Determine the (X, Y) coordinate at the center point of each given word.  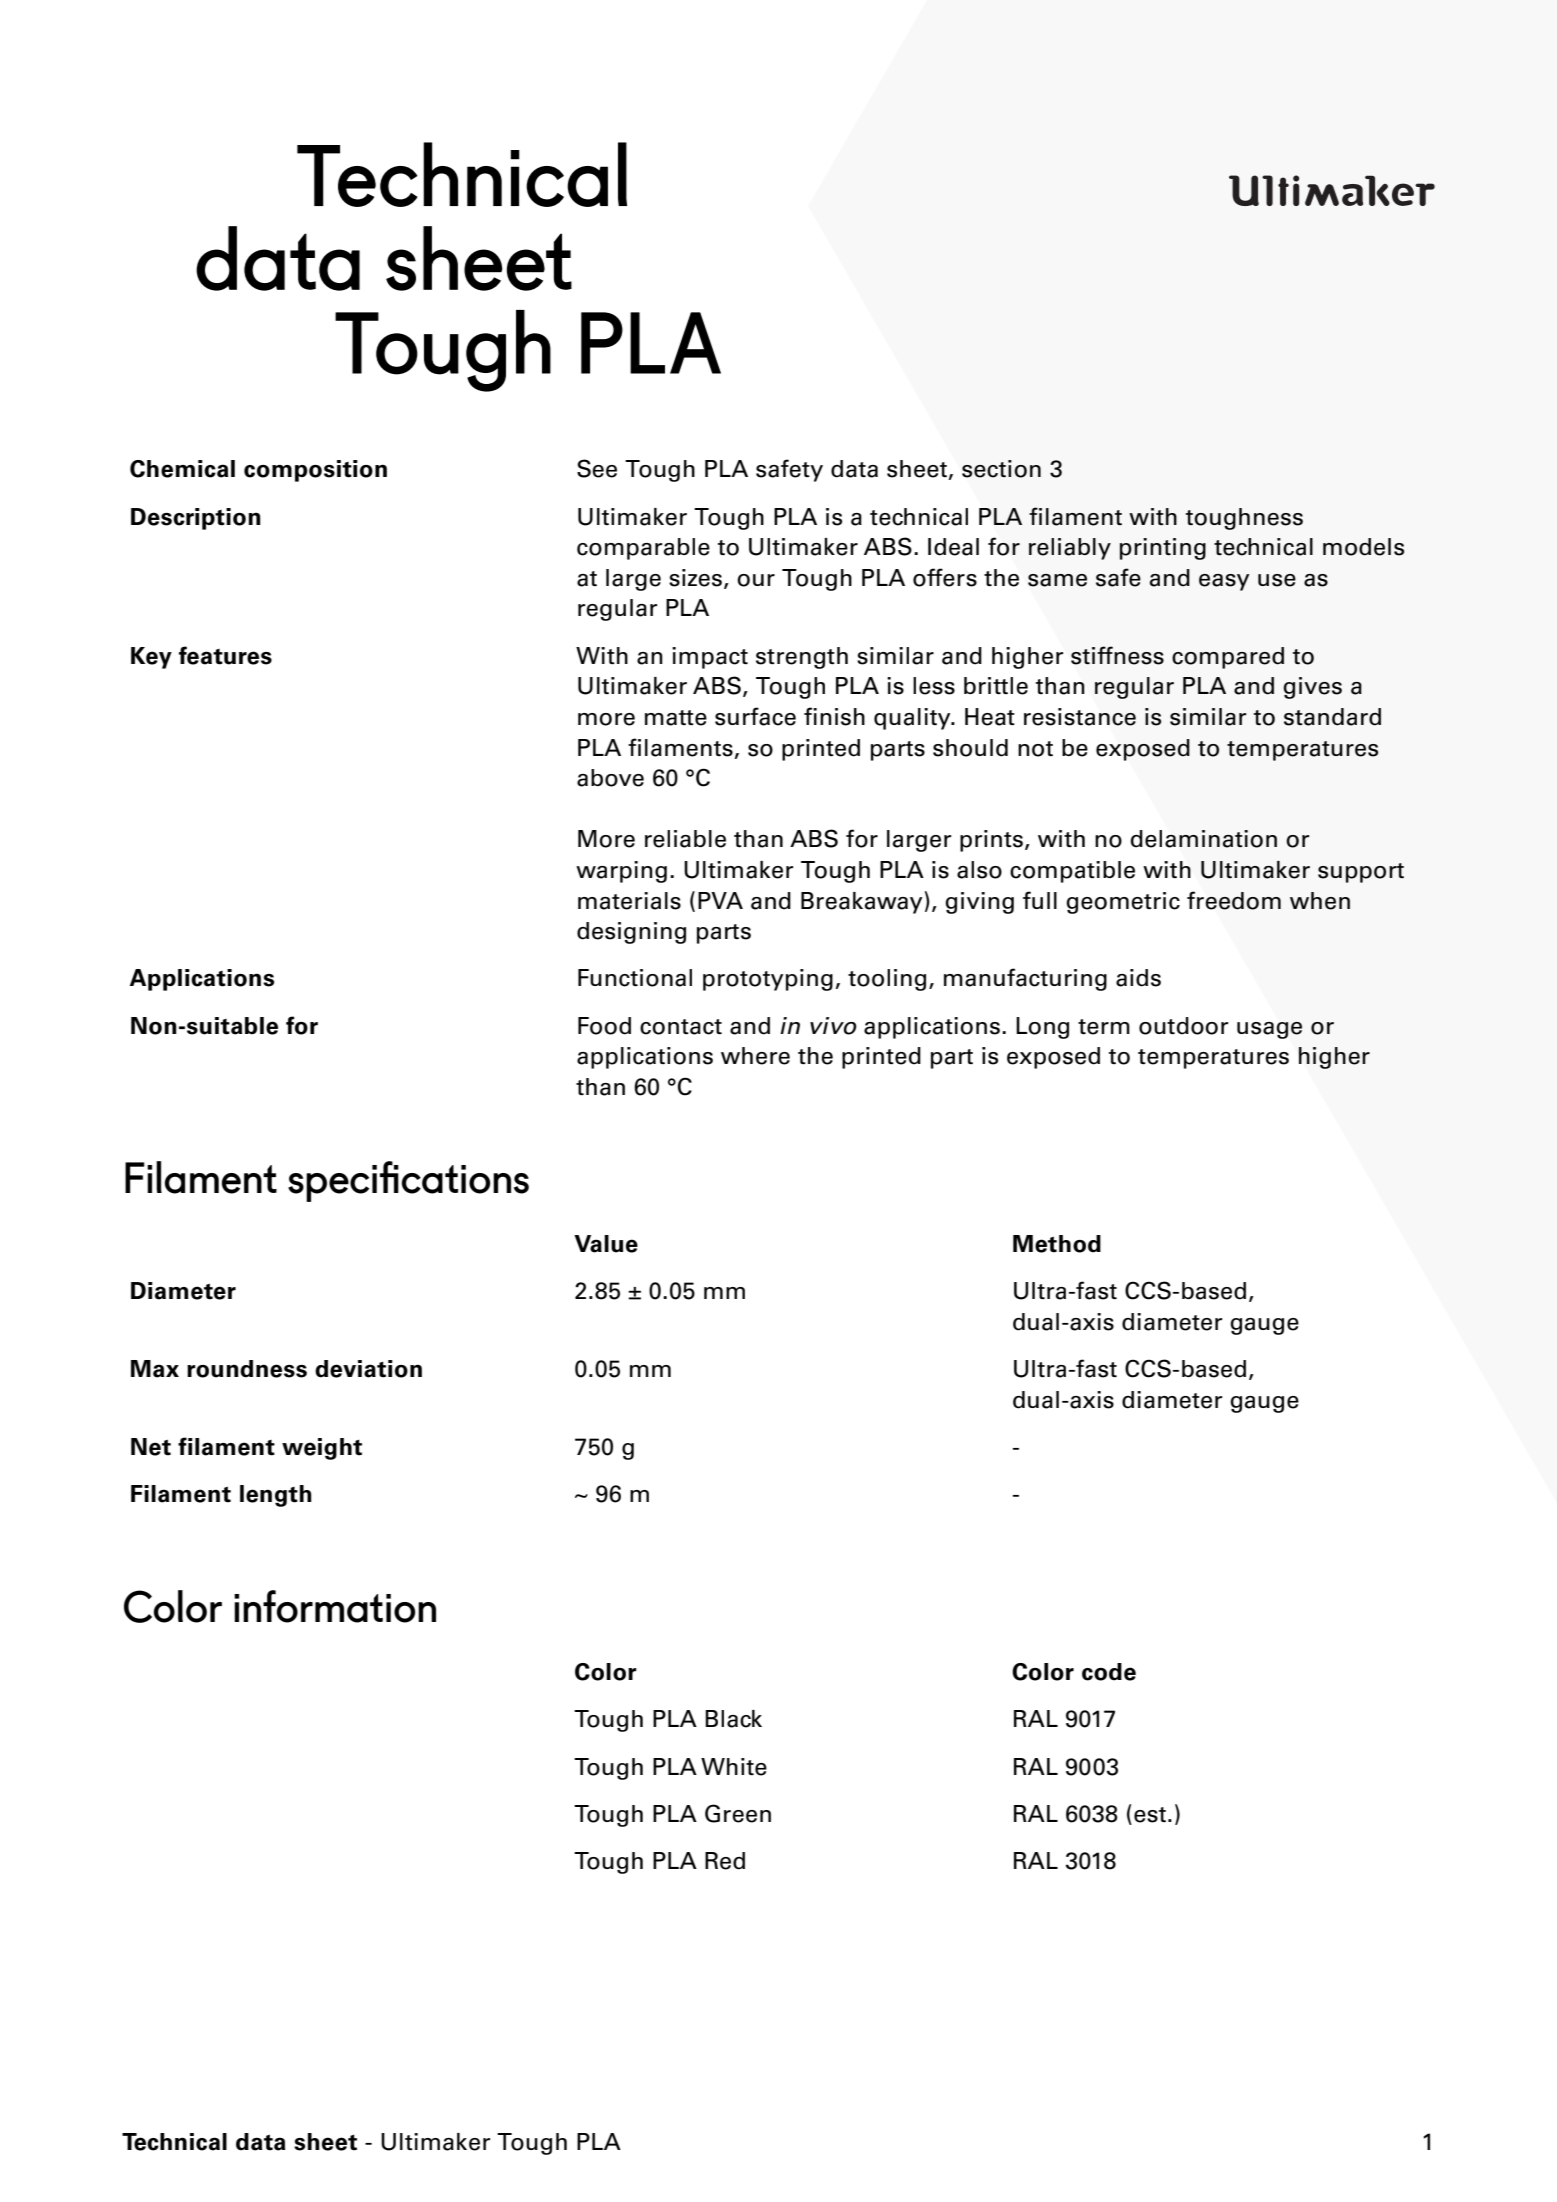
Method (1057, 1244)
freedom (1234, 900)
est (1150, 1815)
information (335, 1606)
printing (1163, 549)
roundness (247, 1369)
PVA (720, 900)
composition (315, 471)
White (734, 1767)
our (756, 580)
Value (606, 1244)
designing (631, 933)
